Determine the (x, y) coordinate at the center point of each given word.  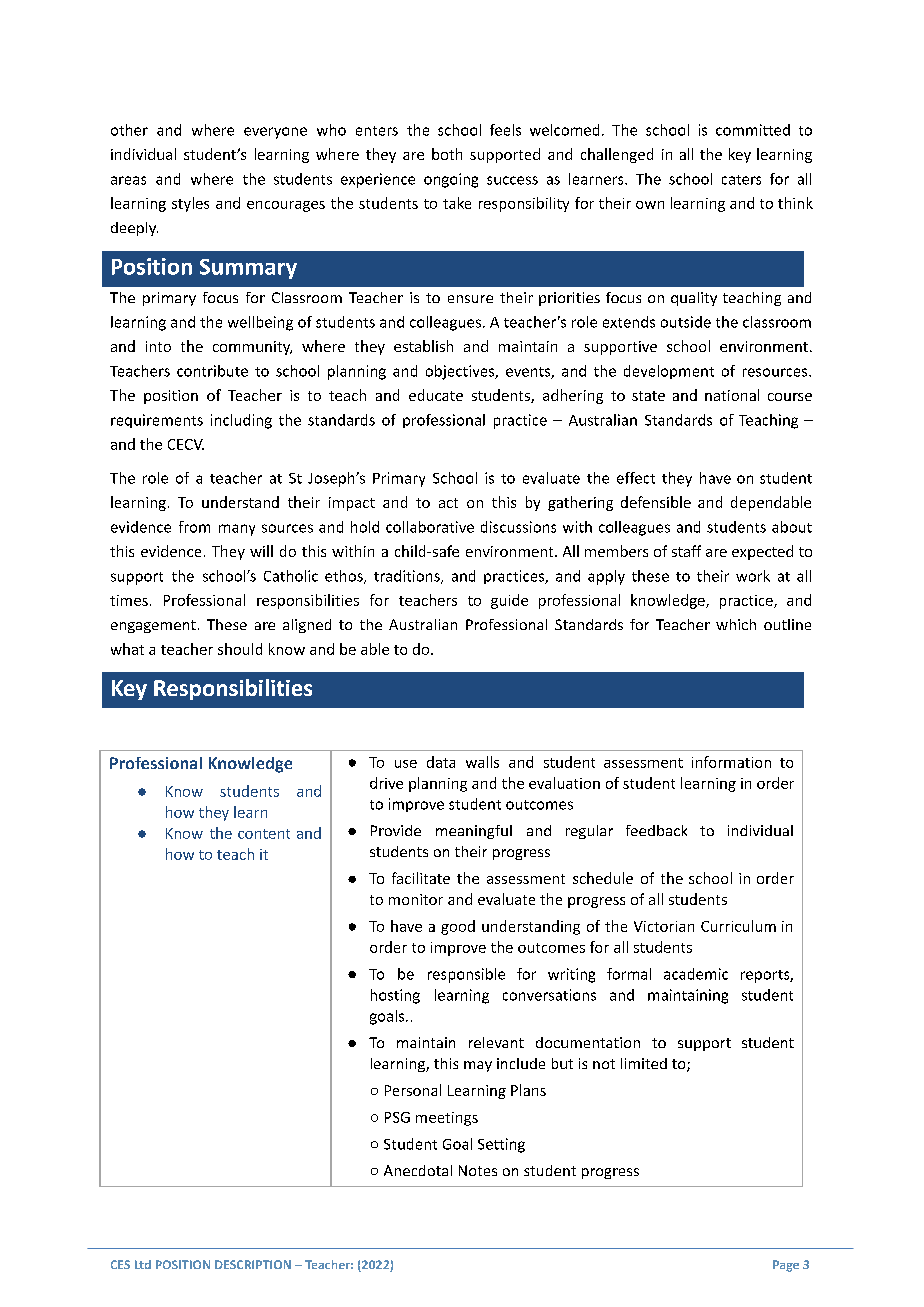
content (264, 834)
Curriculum (738, 926)
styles (190, 204)
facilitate (421, 878)
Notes (478, 1170)
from (194, 527)
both (447, 154)
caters (741, 180)
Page (786, 1266)
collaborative (430, 527)
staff (686, 551)
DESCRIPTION (253, 1264)
